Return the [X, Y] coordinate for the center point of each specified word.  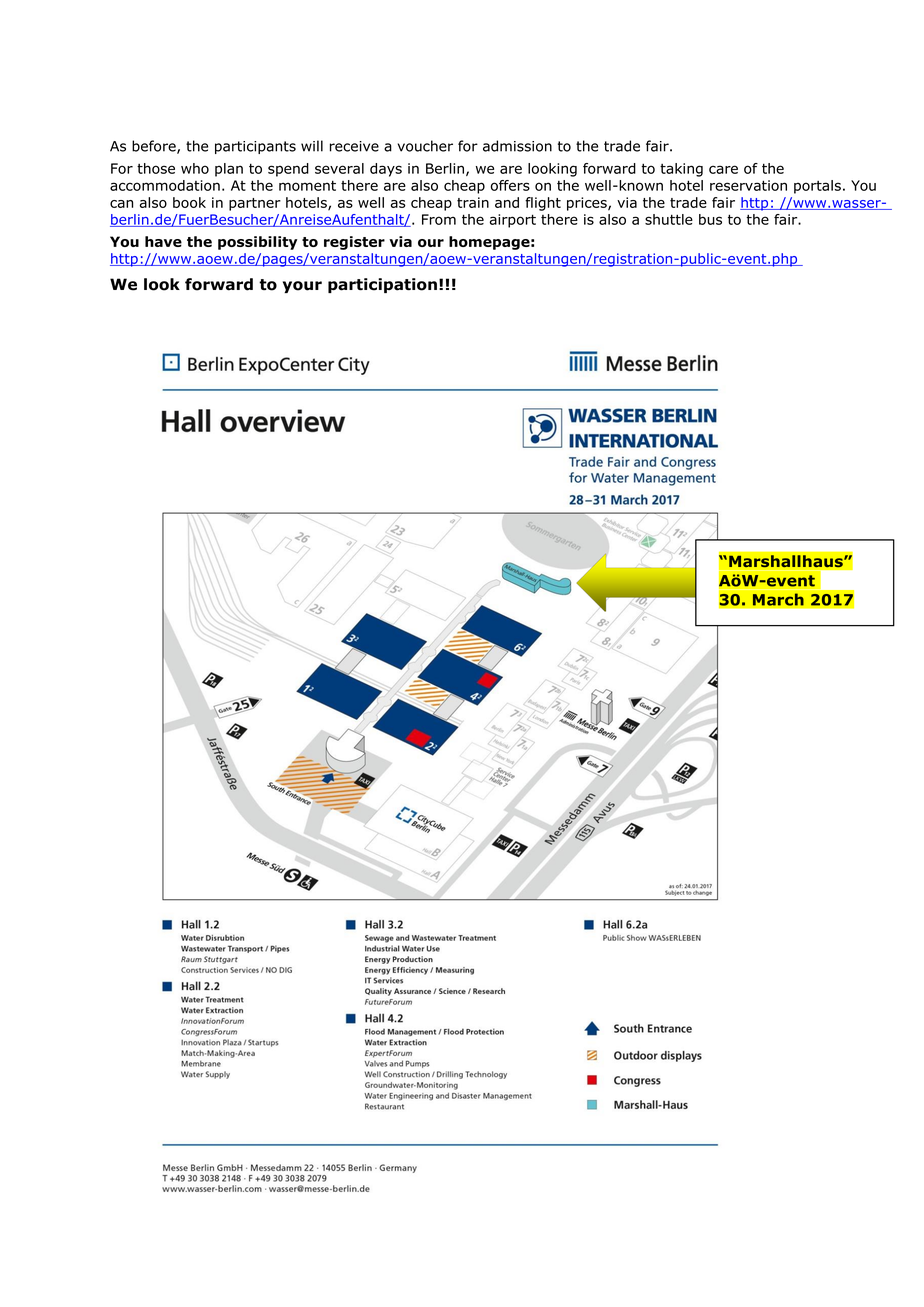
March [778, 599]
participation [382, 285]
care [723, 169]
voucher [425, 146]
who [195, 168]
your [302, 287]
